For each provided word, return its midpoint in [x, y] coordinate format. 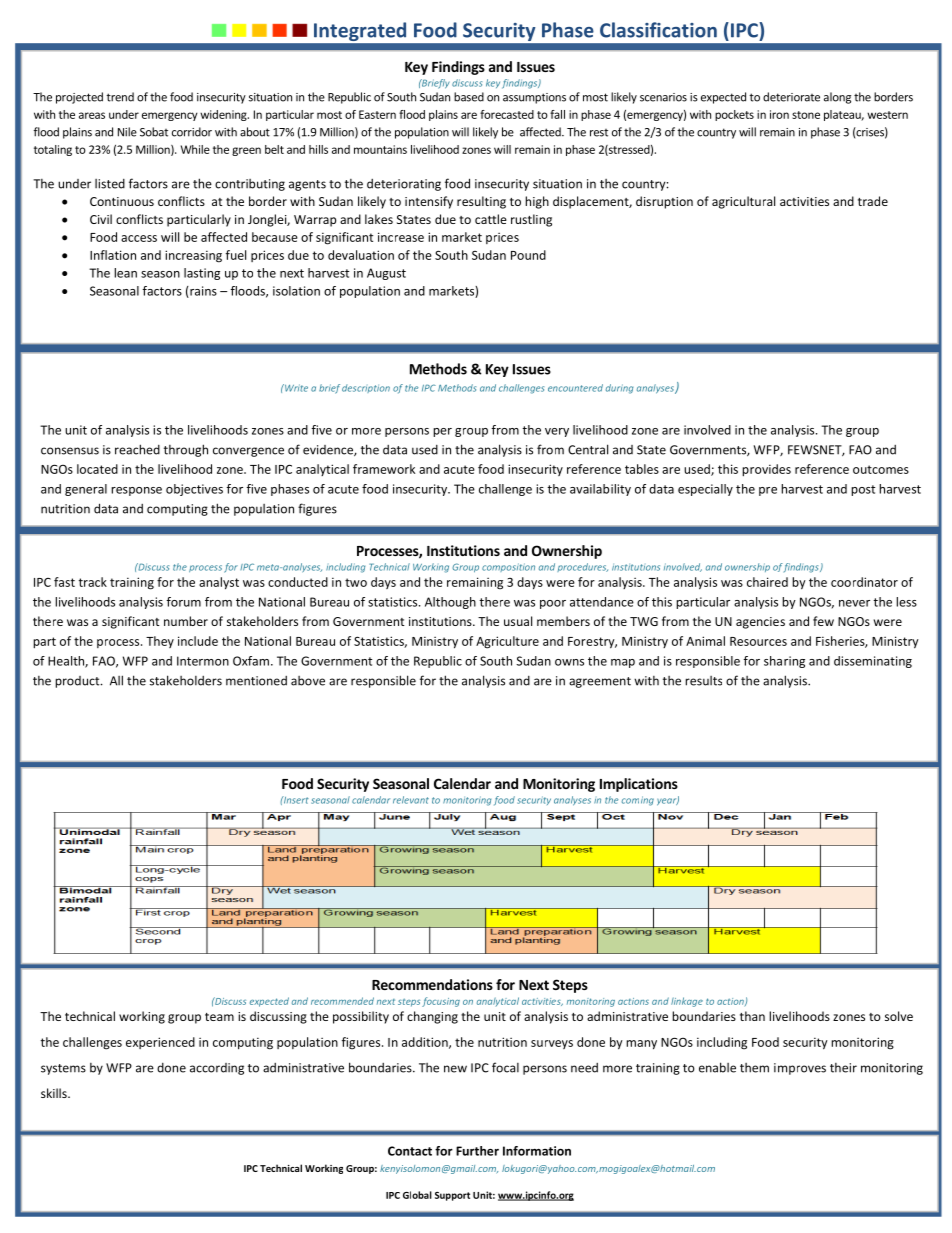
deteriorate [791, 97]
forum [183, 602]
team [219, 1017]
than [752, 1016]
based [469, 97]
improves [800, 1069]
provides [766, 470]
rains [202, 292]
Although [450, 603]
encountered [575, 388]
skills [55, 1093]
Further [477, 1151]
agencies [760, 623]
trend [120, 97]
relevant [411, 800]
